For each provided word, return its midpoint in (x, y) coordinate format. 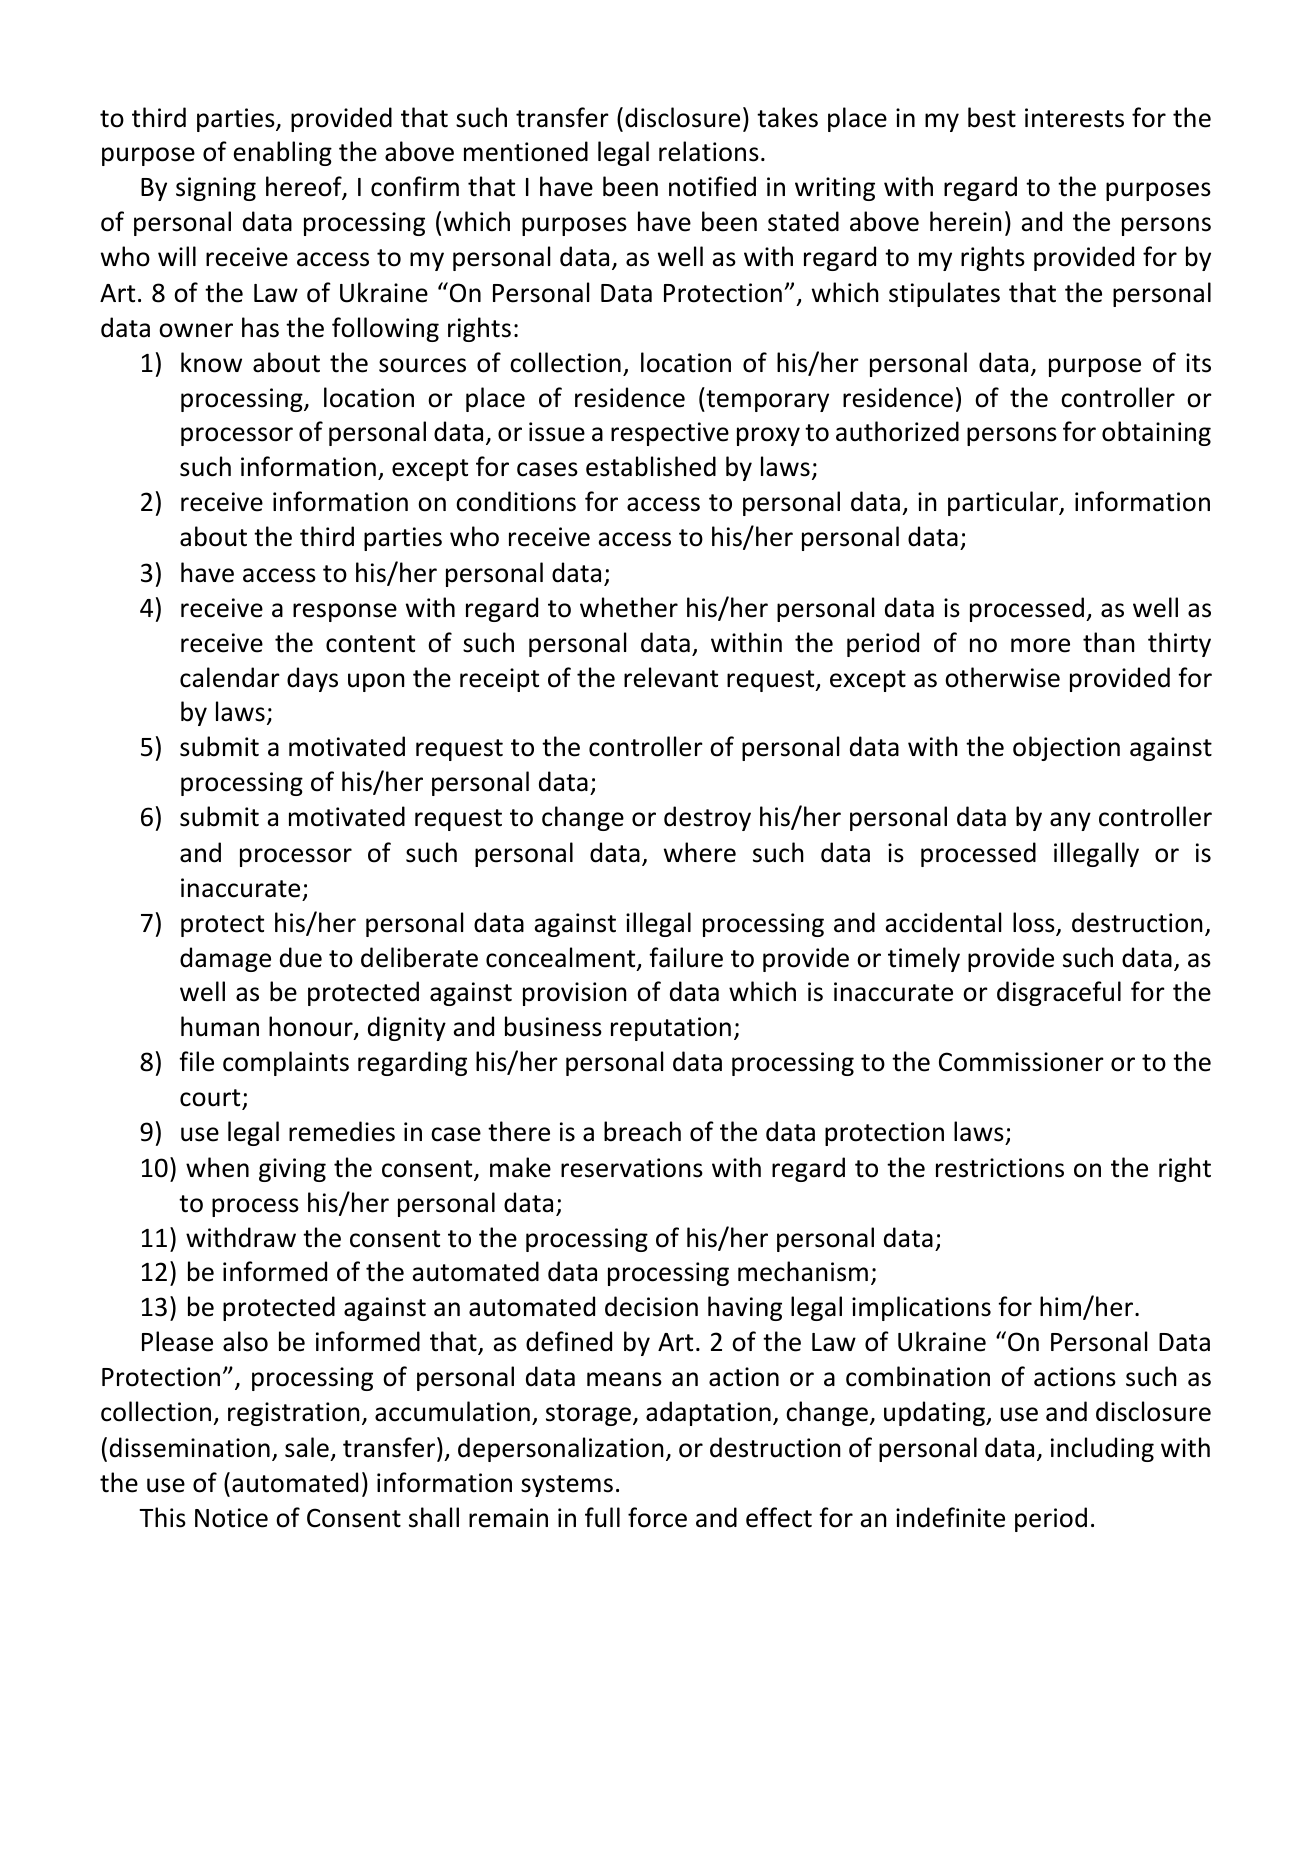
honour (312, 1028)
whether (629, 607)
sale (307, 1447)
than (1109, 642)
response (345, 612)
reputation (671, 1029)
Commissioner (1021, 1062)
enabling (283, 153)
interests (1074, 118)
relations (709, 151)
